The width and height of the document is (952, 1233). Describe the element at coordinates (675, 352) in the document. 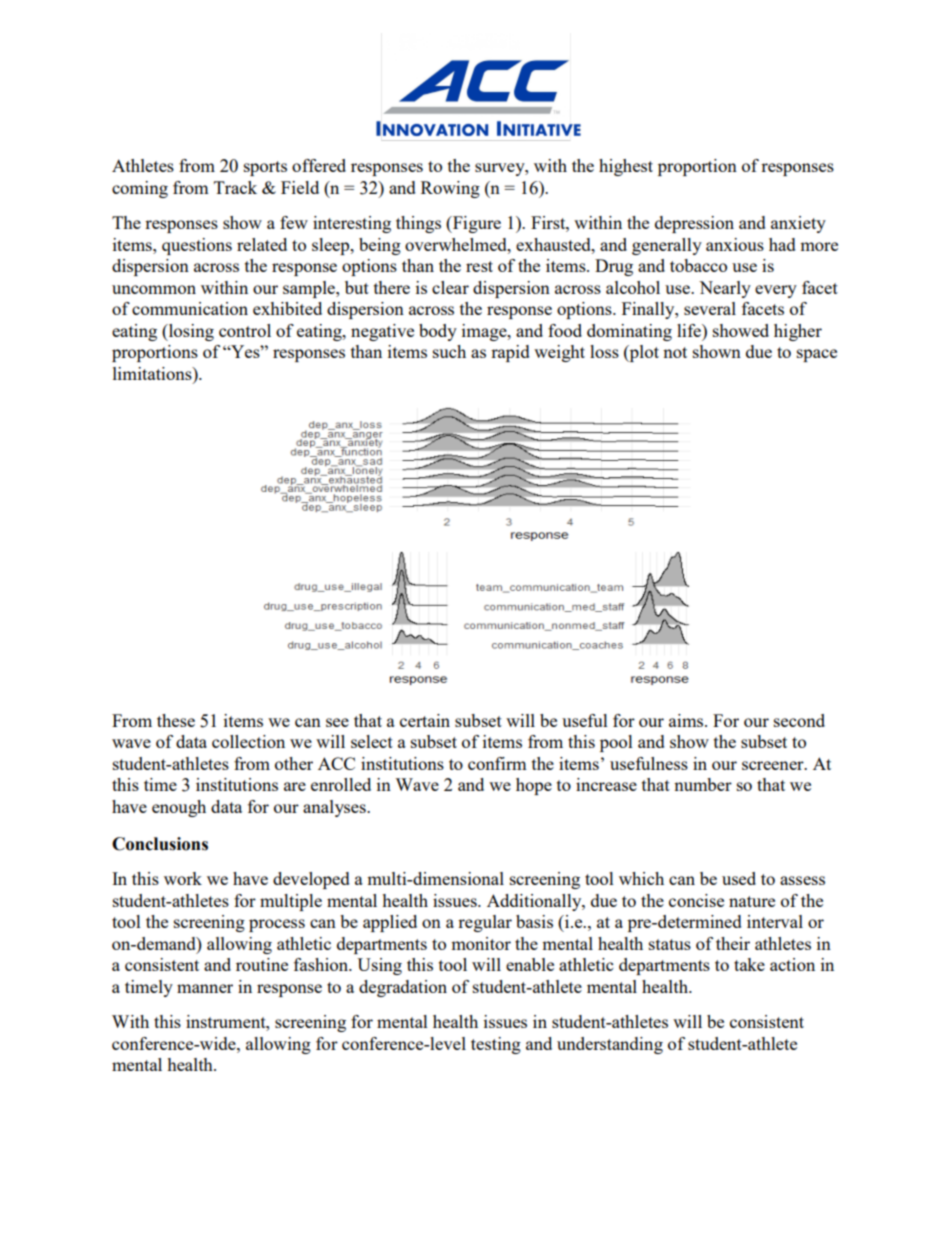

I see `not` at that location.
